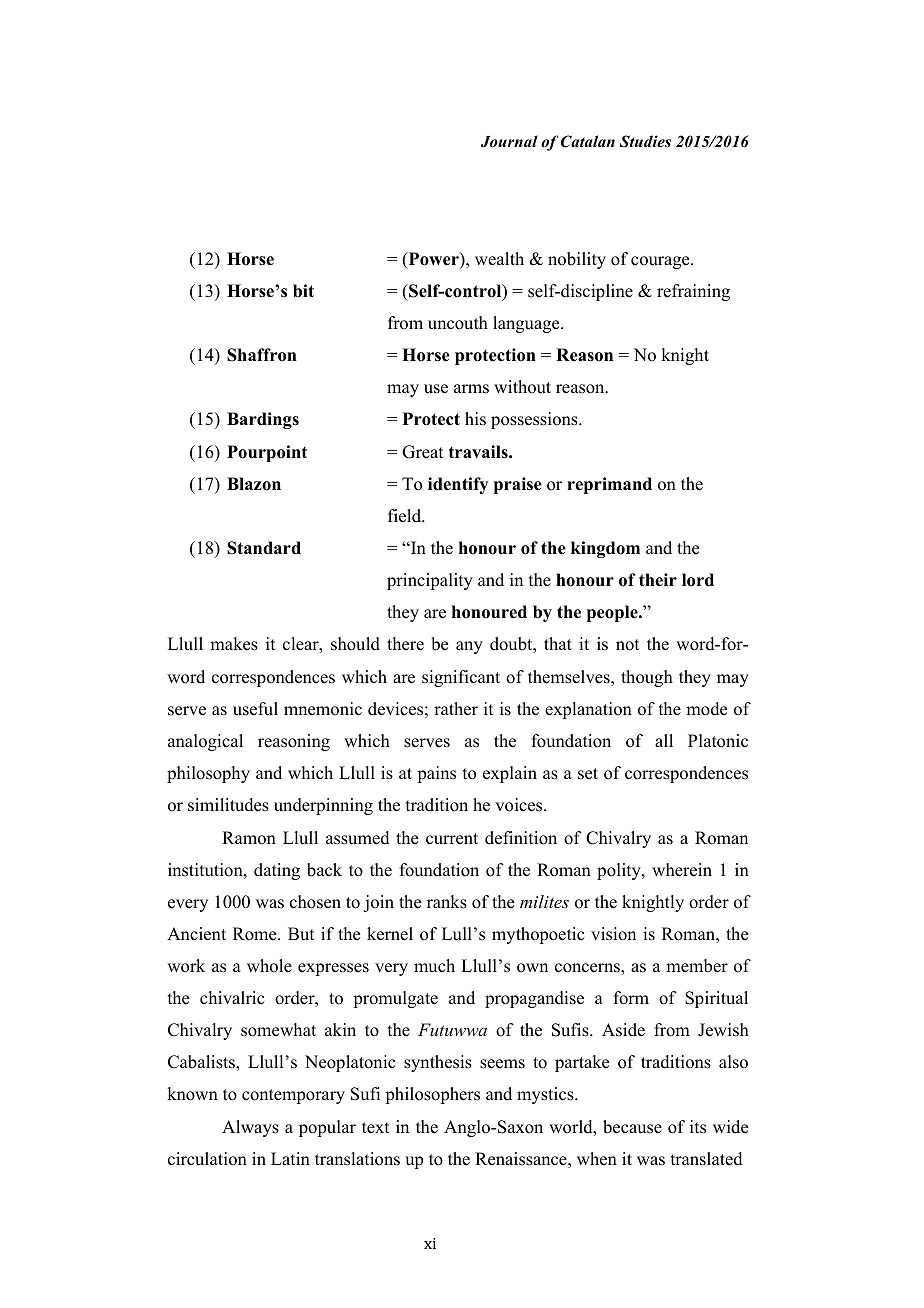 This image has width=924, height=1308. Describe the element at coordinates (234, 644) in the image. I see `makes` at that location.
